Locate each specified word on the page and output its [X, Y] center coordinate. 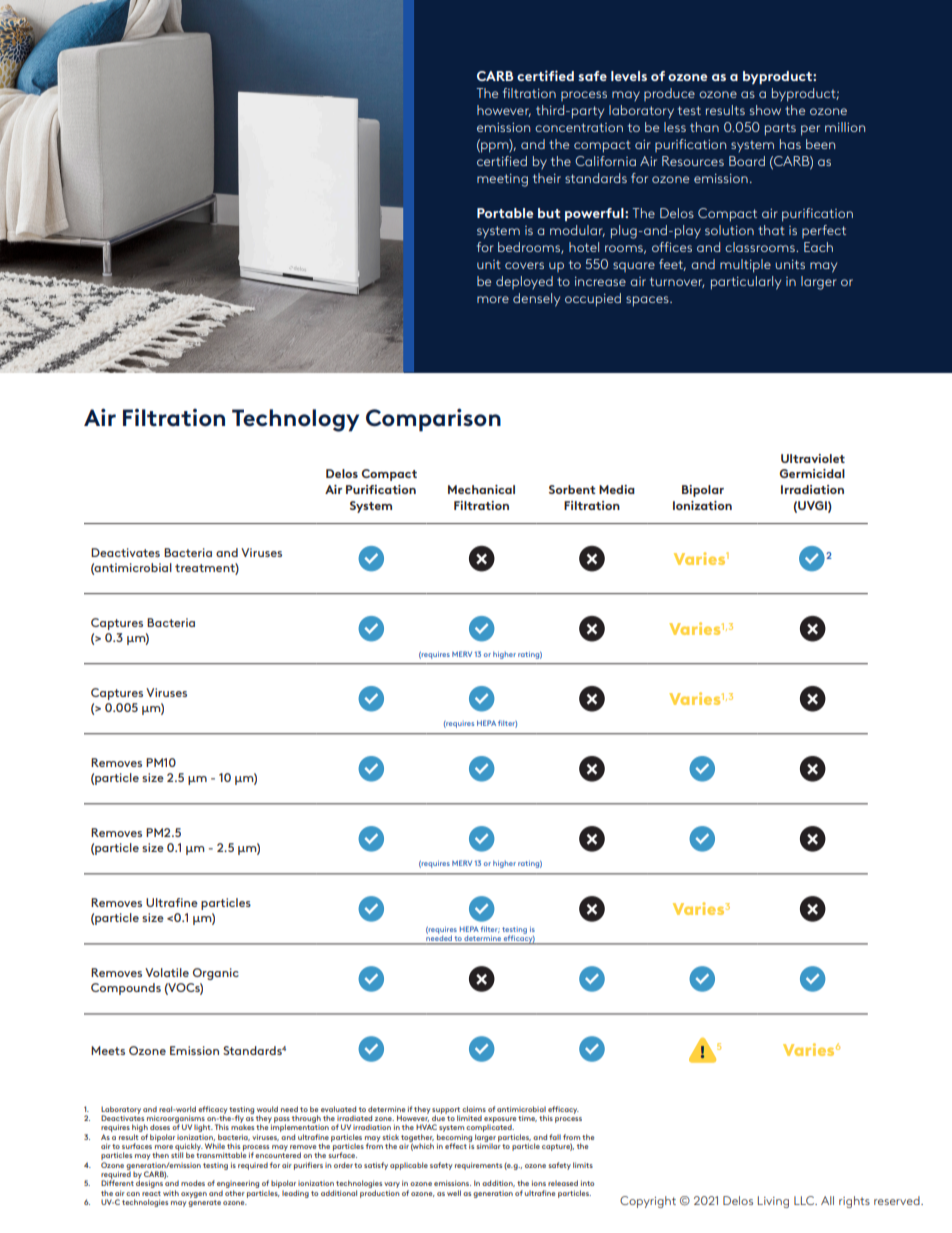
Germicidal [812, 473]
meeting [502, 180]
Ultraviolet [813, 458]
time [527, 1118]
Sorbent [572, 489]
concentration [579, 127]
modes [193, 1183]
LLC [805, 1200]
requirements [478, 1166]
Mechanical [481, 489]
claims [474, 1109]
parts [780, 129]
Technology [295, 420]
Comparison [433, 420]
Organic [216, 974]
